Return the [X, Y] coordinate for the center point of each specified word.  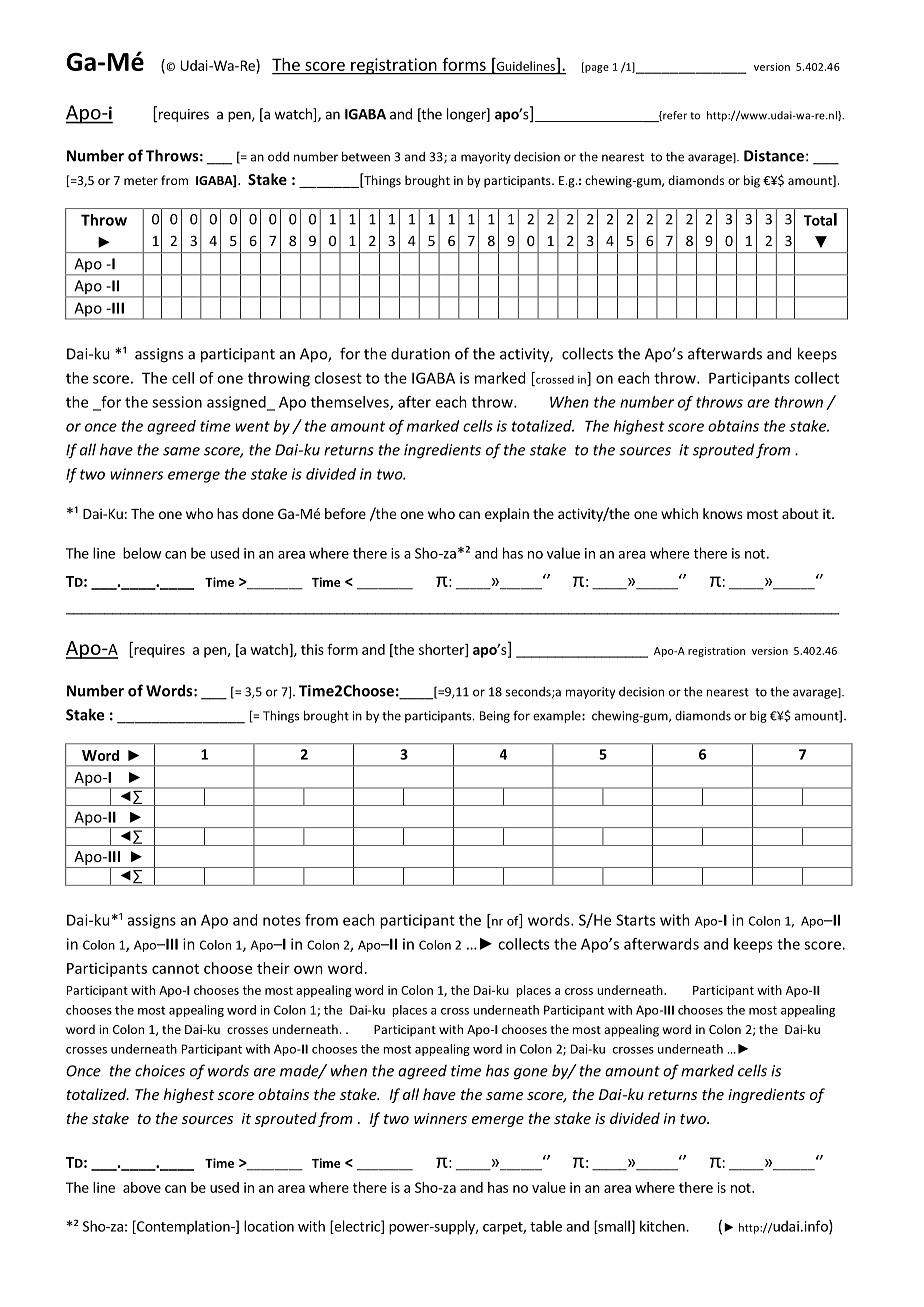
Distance [774, 156]
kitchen [663, 1226]
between [366, 156]
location [269, 1226]
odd [278, 157]
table [546, 1226]
